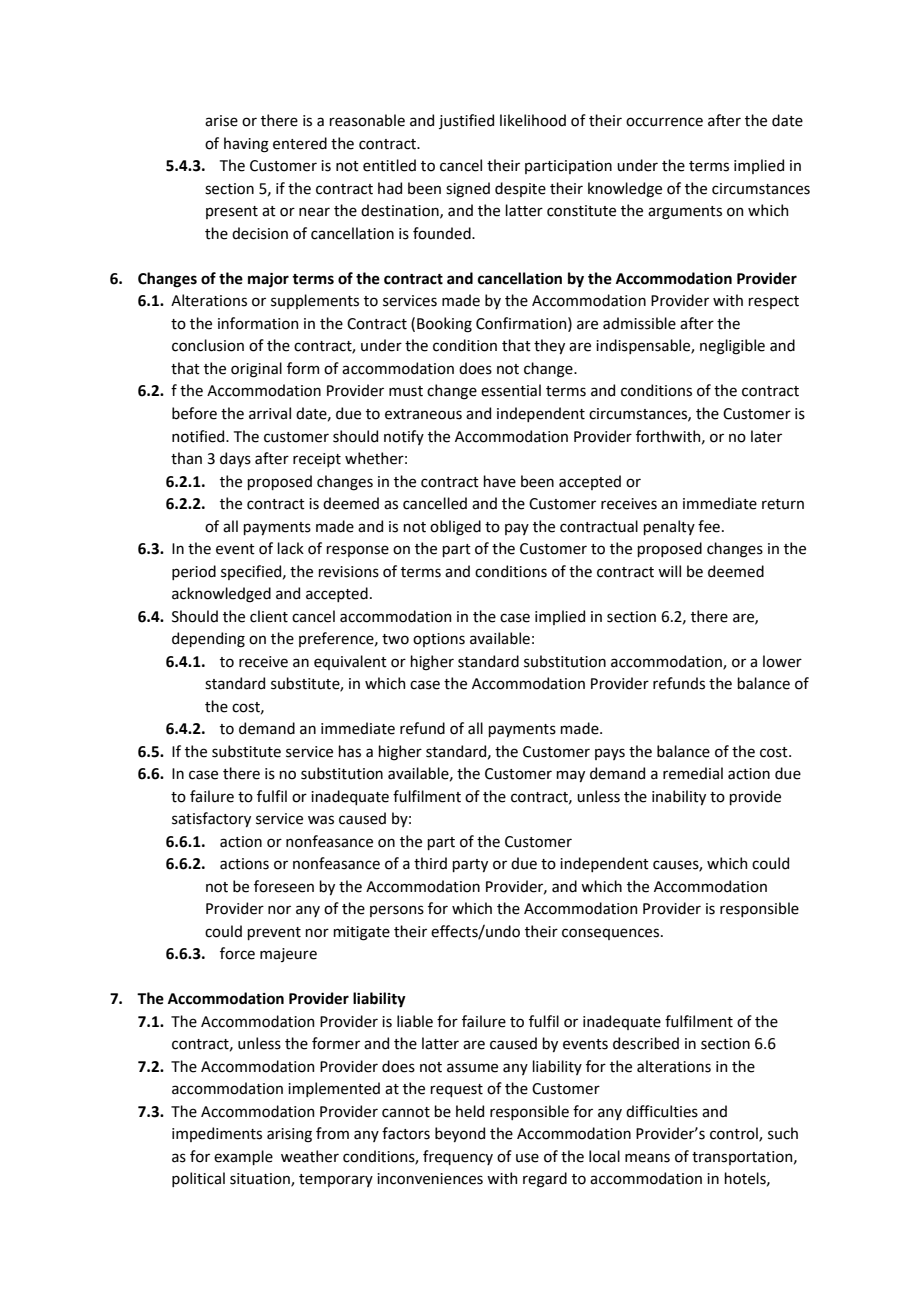 Image resolution: width=924 pixels, height=1308 pixels. Describe the element at coordinates (466, 121) in the document. I see `justified` at that location.
